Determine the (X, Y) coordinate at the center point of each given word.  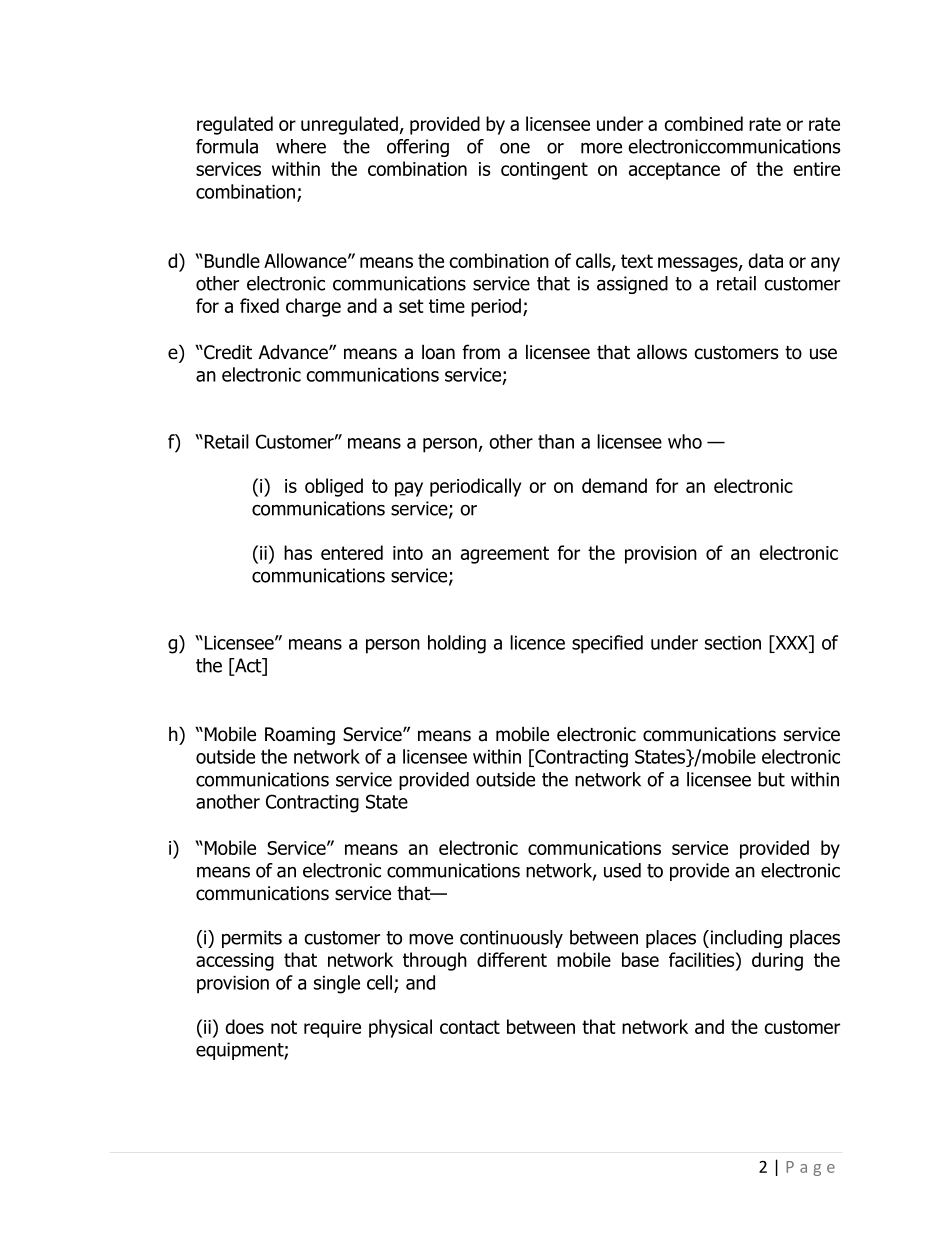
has (298, 552)
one (515, 148)
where (301, 146)
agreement (505, 555)
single (337, 984)
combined (703, 123)
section (733, 643)
